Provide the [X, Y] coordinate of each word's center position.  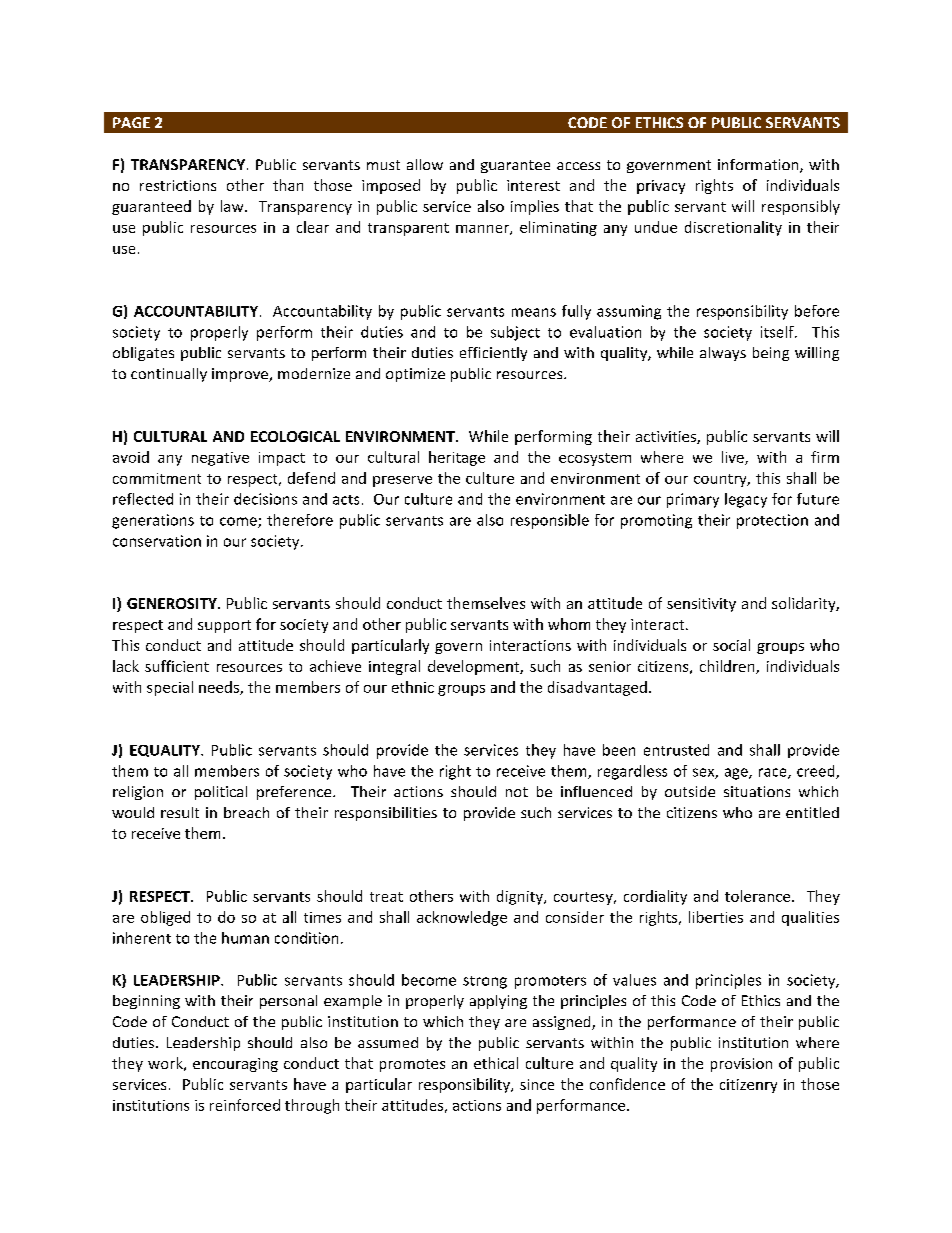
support [224, 626]
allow [425, 164]
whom [569, 624]
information [759, 166]
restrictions [178, 185]
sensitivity [701, 605]
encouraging [235, 1065]
